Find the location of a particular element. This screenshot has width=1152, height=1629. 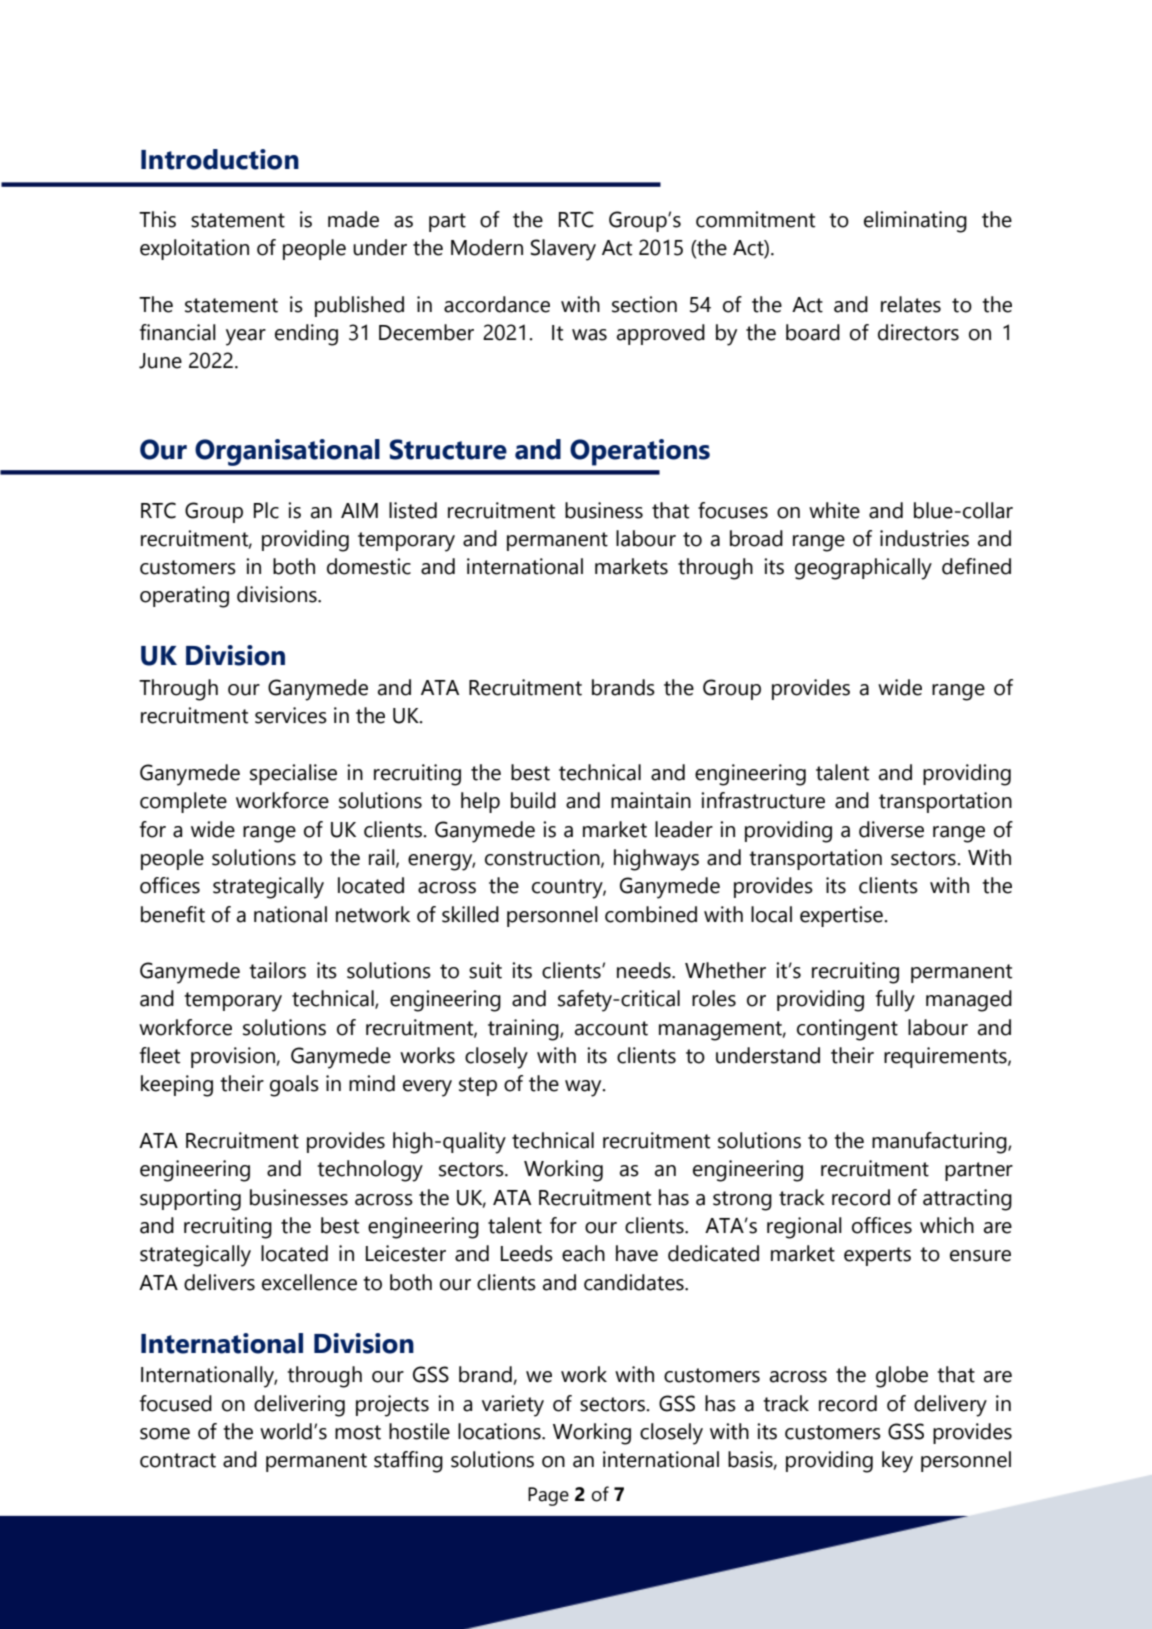

goals is located at coordinates (294, 1086).
